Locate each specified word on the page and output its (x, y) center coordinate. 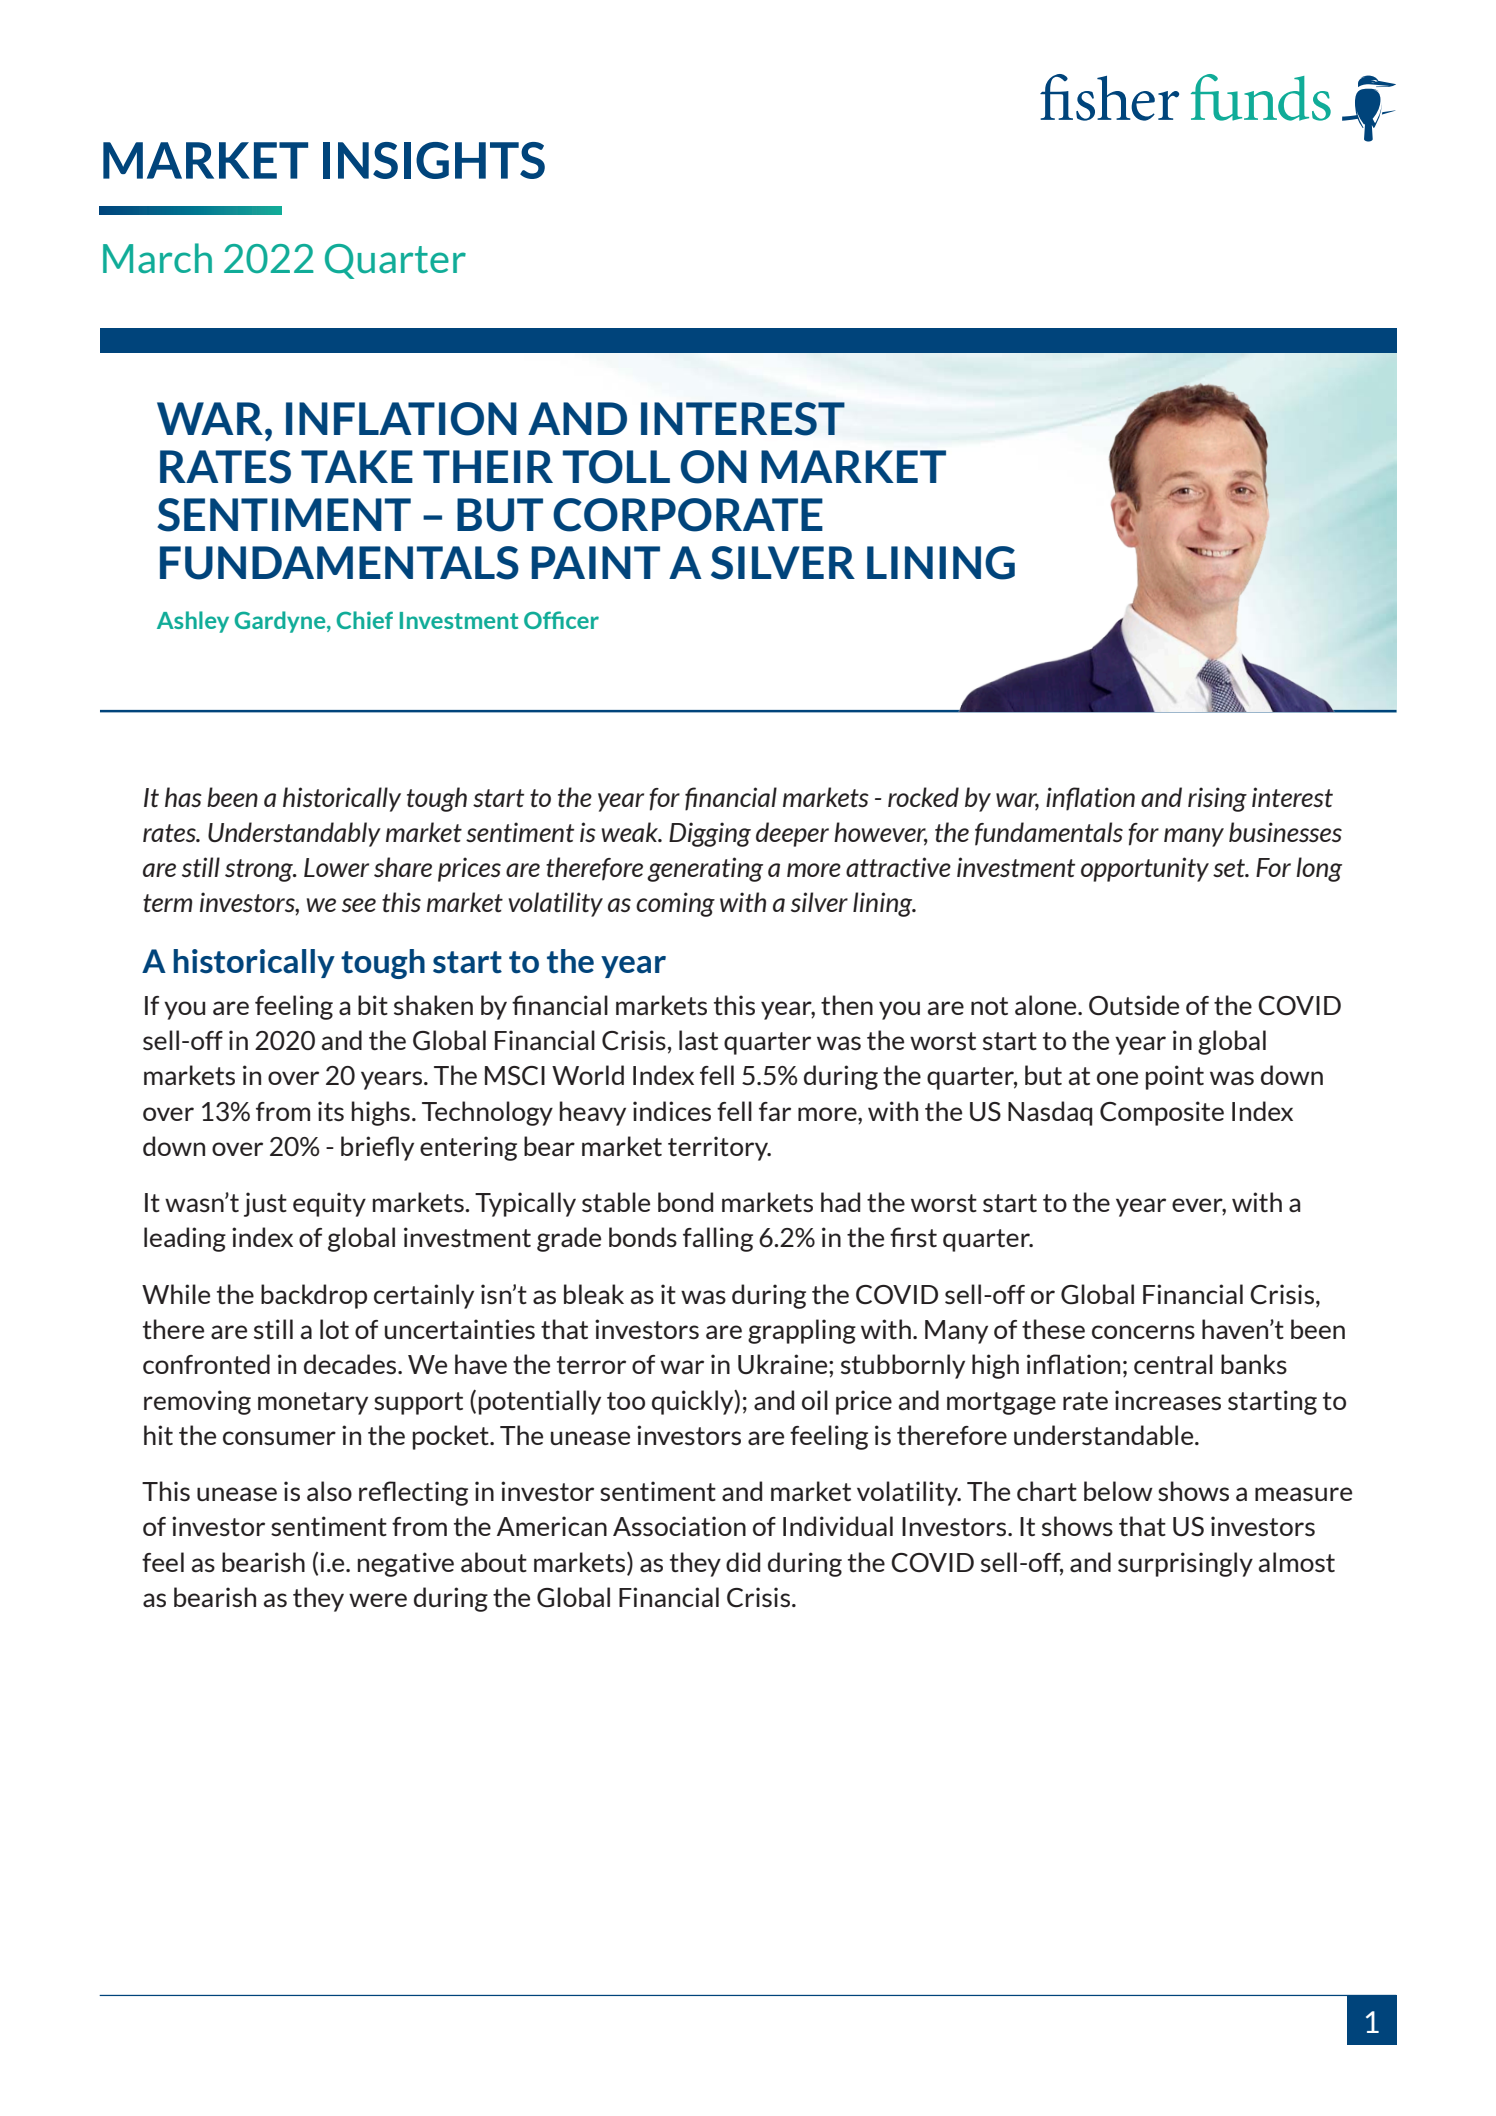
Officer (561, 620)
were (378, 1600)
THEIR (488, 466)
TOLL (616, 467)
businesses (1285, 832)
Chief (365, 620)
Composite (1162, 1113)
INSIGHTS (434, 160)
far (775, 1111)
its (331, 1111)
